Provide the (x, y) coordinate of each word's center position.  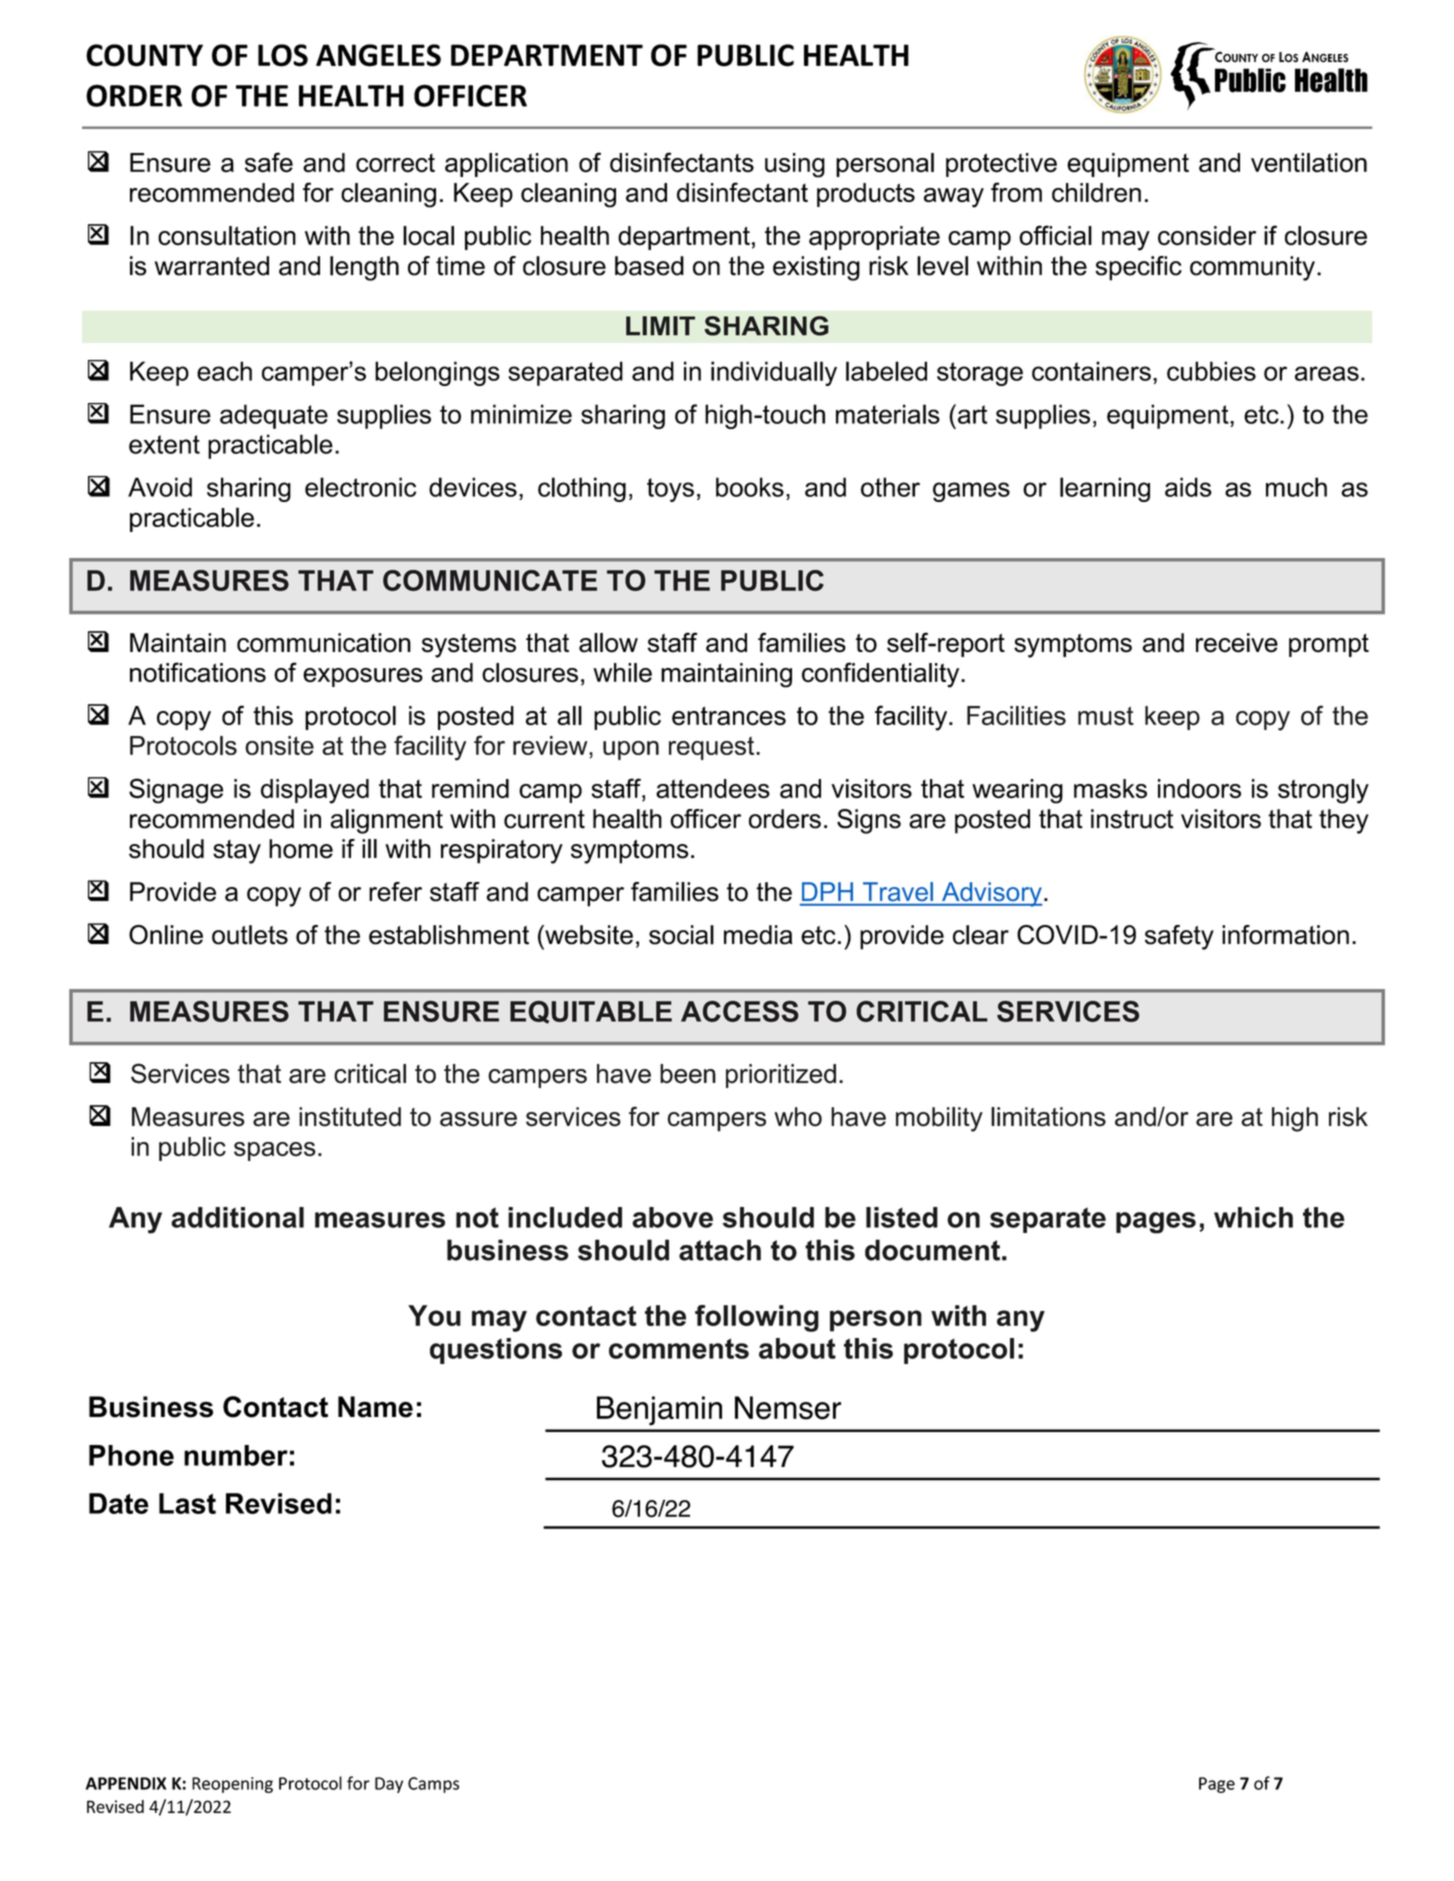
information (1285, 935)
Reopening (232, 1785)
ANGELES (378, 55)
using (795, 165)
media (758, 935)
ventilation (1309, 163)
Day (389, 1785)
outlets (250, 935)
